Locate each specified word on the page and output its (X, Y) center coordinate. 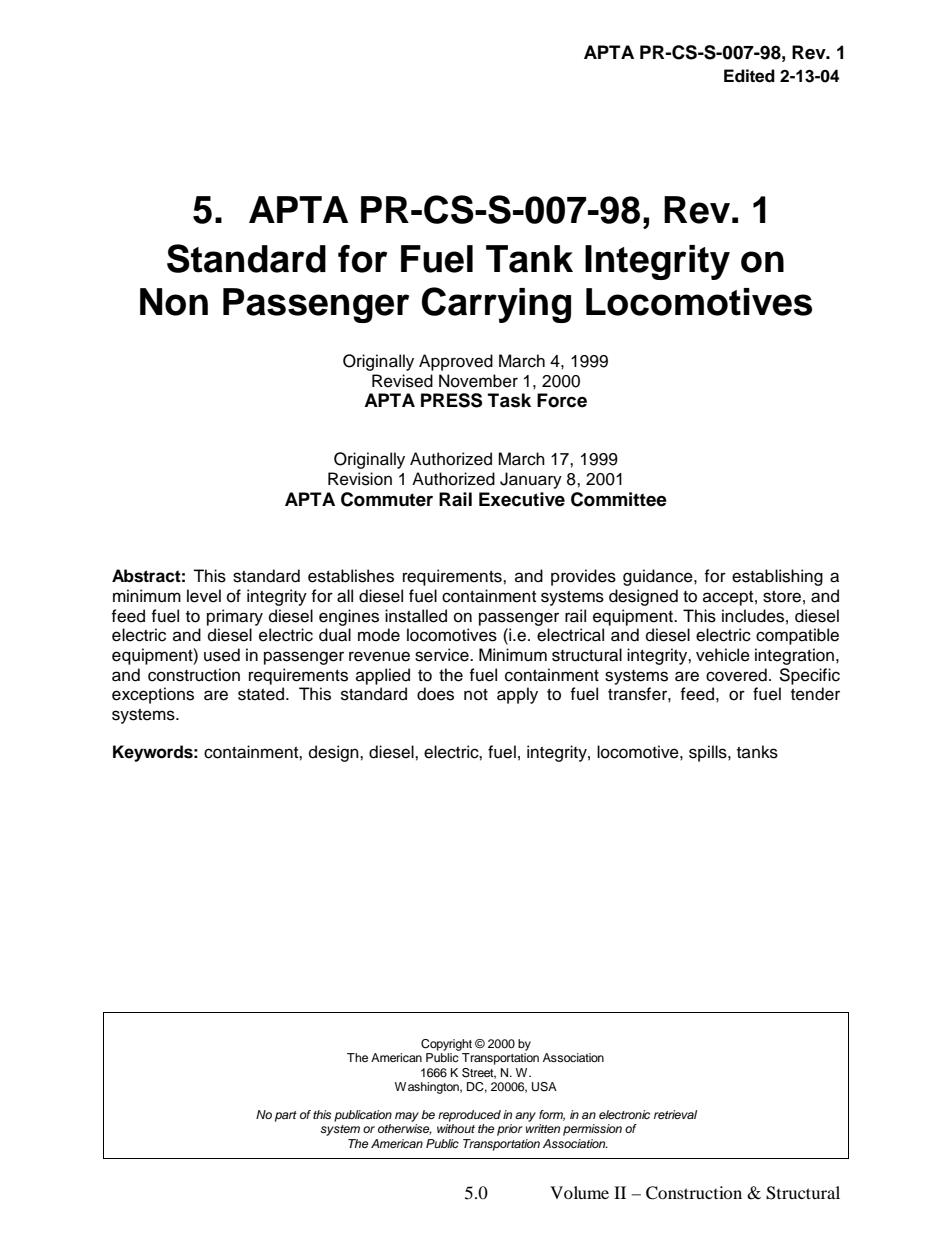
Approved (456, 362)
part (286, 1116)
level (204, 596)
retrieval (675, 1114)
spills (709, 753)
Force (562, 400)
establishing (777, 577)
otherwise (405, 1129)
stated (262, 694)
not (476, 695)
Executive (522, 499)
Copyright (446, 1045)
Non (174, 302)
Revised (402, 381)
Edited (749, 76)
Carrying (496, 305)
